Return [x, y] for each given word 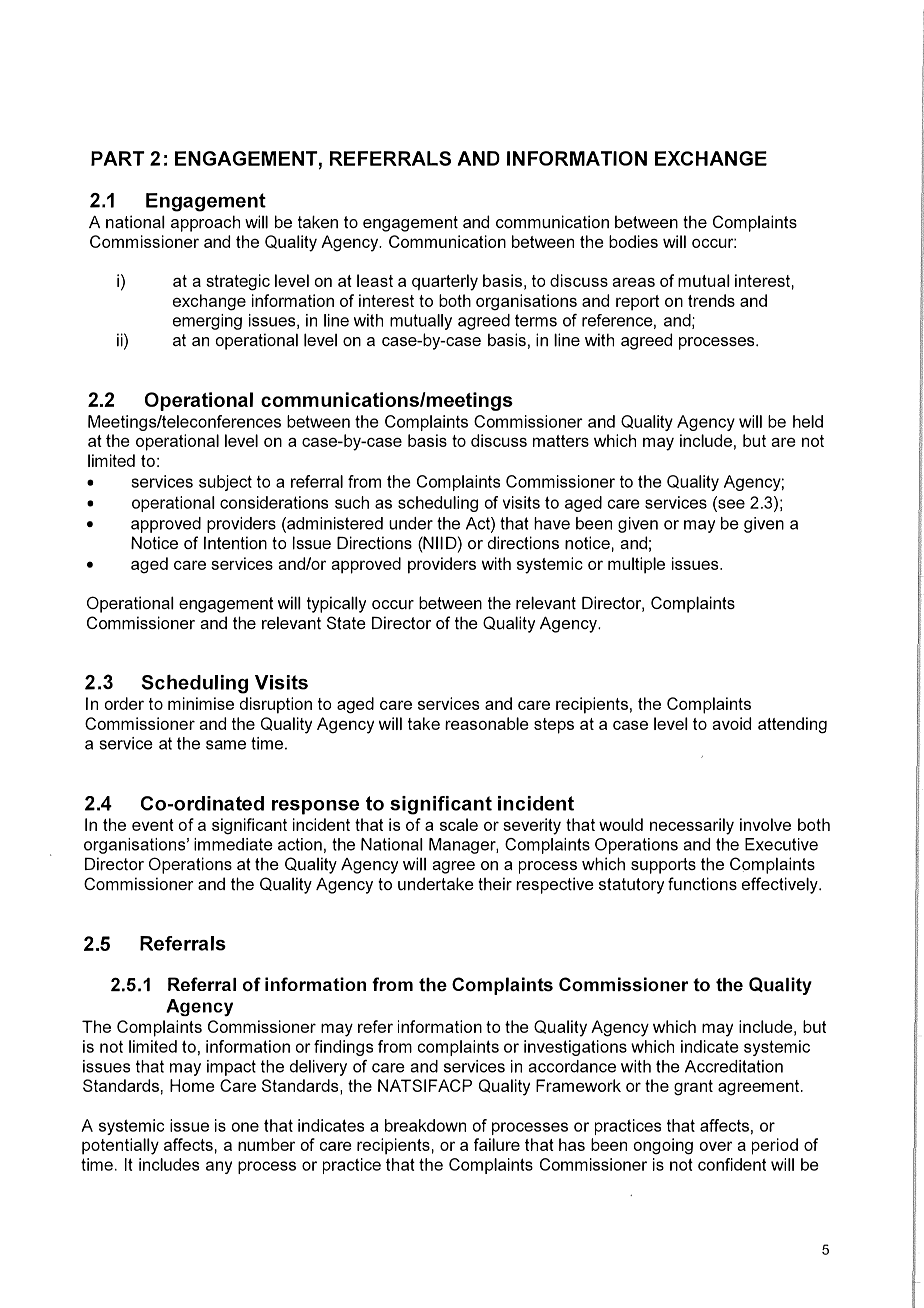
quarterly [445, 282]
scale [459, 824]
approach [205, 223]
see [730, 504]
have [552, 523]
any [219, 1167]
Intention [235, 543]
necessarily [692, 826]
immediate [233, 844]
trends [711, 300]
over [716, 1146]
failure [497, 1144]
